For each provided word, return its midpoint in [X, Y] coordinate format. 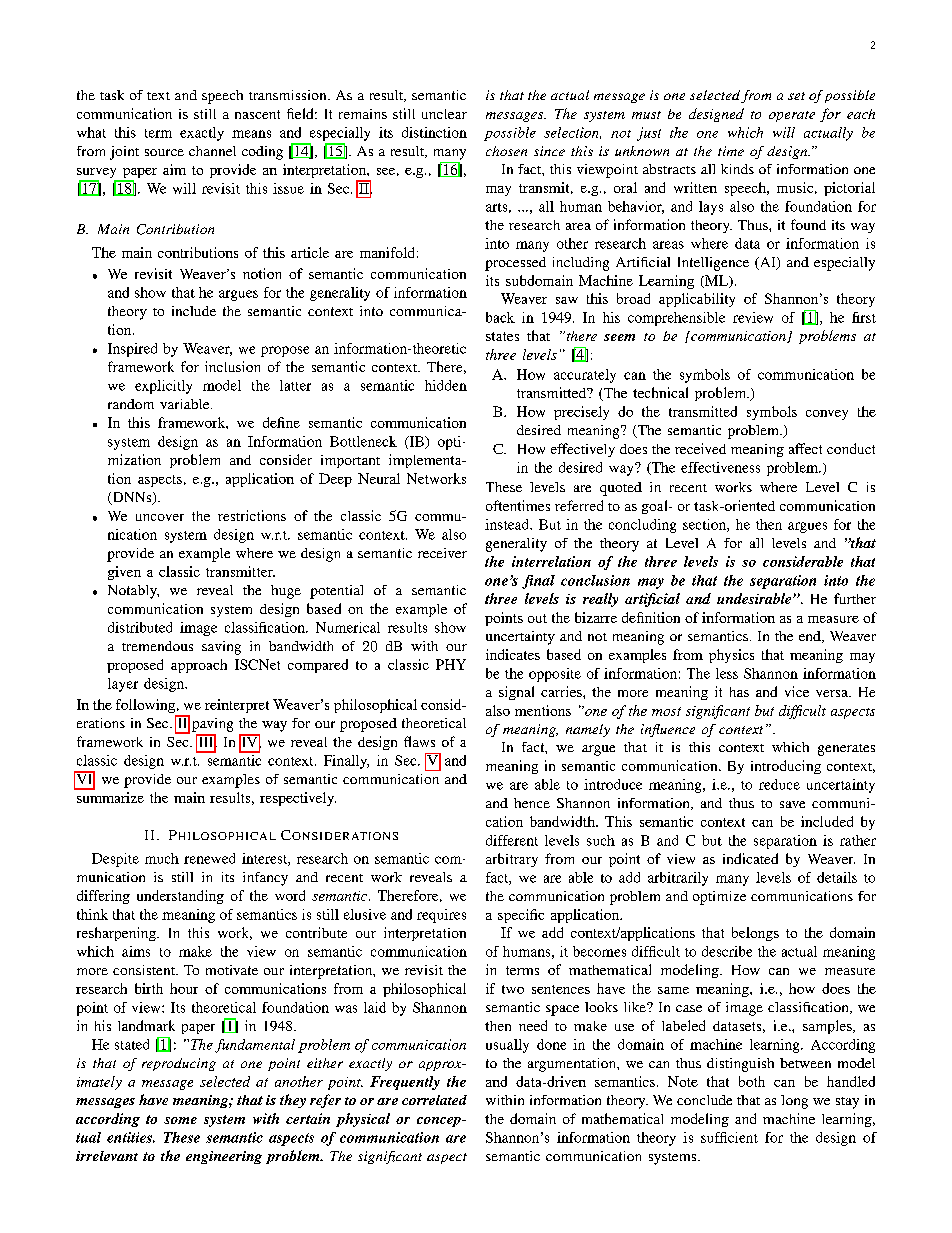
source [164, 152]
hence [532, 803]
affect [805, 448]
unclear [444, 114]
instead [508, 524]
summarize [110, 797]
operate [792, 116]
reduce [779, 784]
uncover [160, 517]
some [180, 1120]
